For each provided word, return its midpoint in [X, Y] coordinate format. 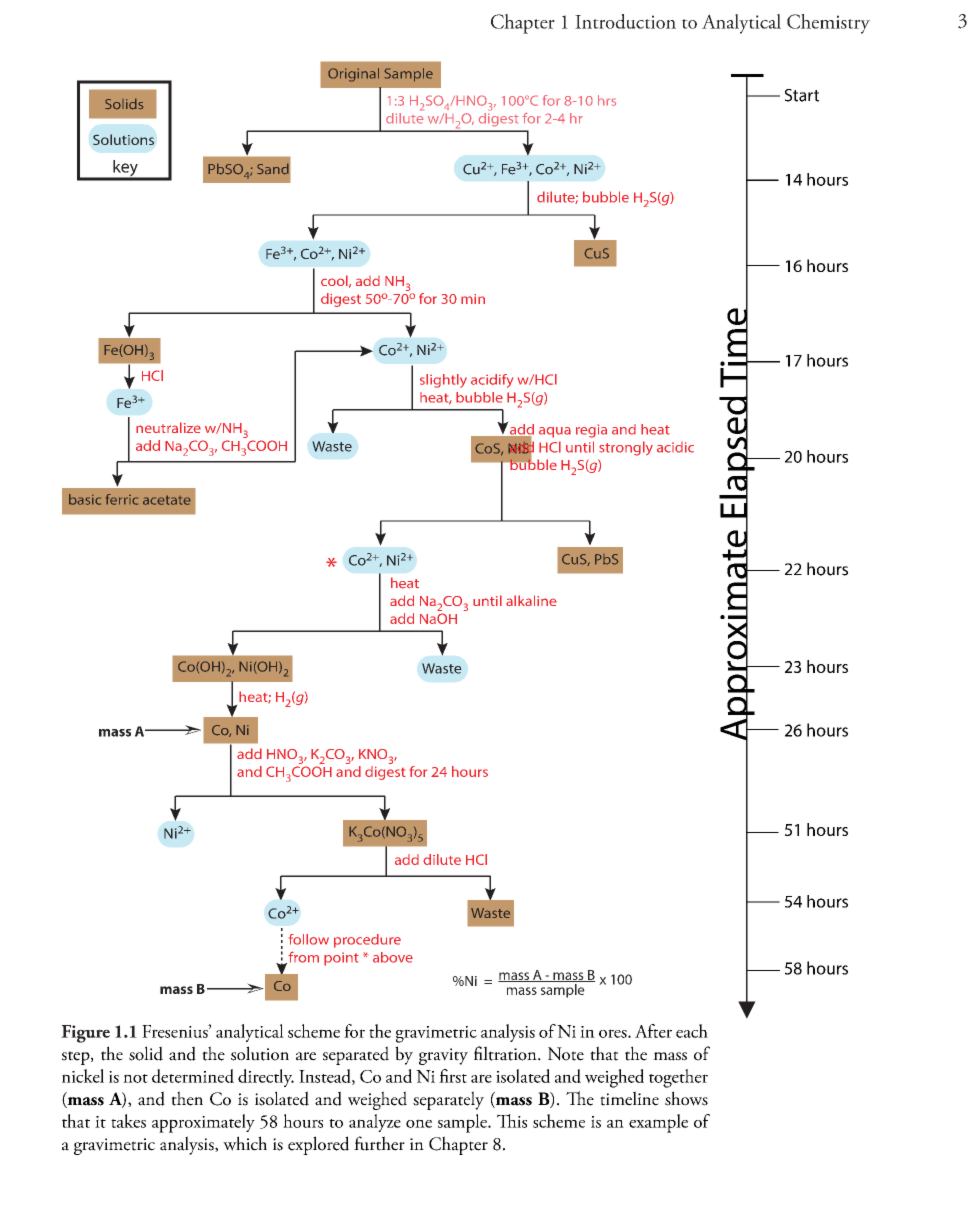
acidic [675, 447]
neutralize [168, 427]
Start [802, 95]
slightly [443, 381]
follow [309, 939]
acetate [167, 500]
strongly [626, 448]
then [187, 1098]
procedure [367, 941]
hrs [607, 100]
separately [448, 1100]
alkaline [531, 600]
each [692, 1031]
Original [353, 75]
